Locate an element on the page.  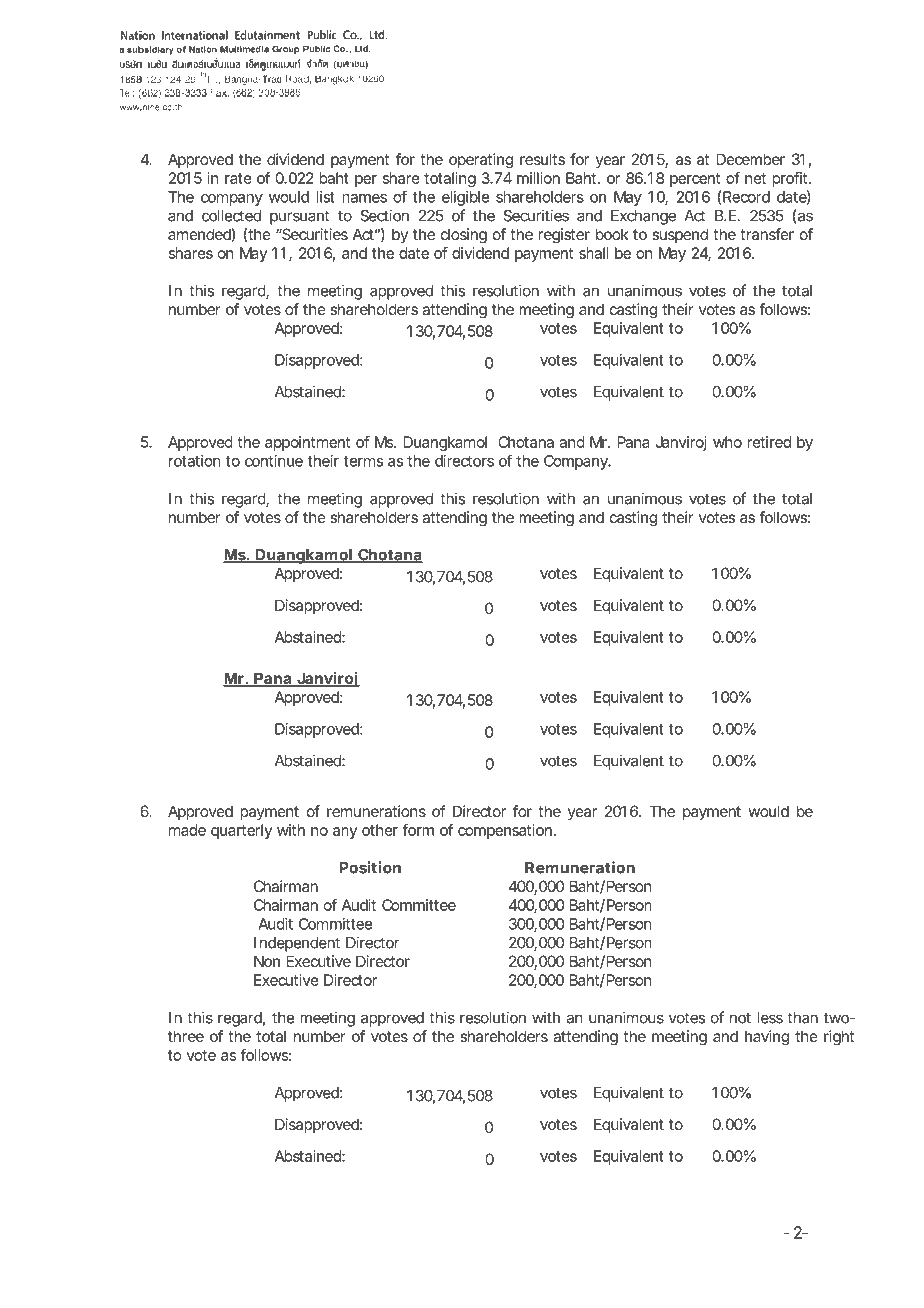
rate is located at coordinates (238, 178).
